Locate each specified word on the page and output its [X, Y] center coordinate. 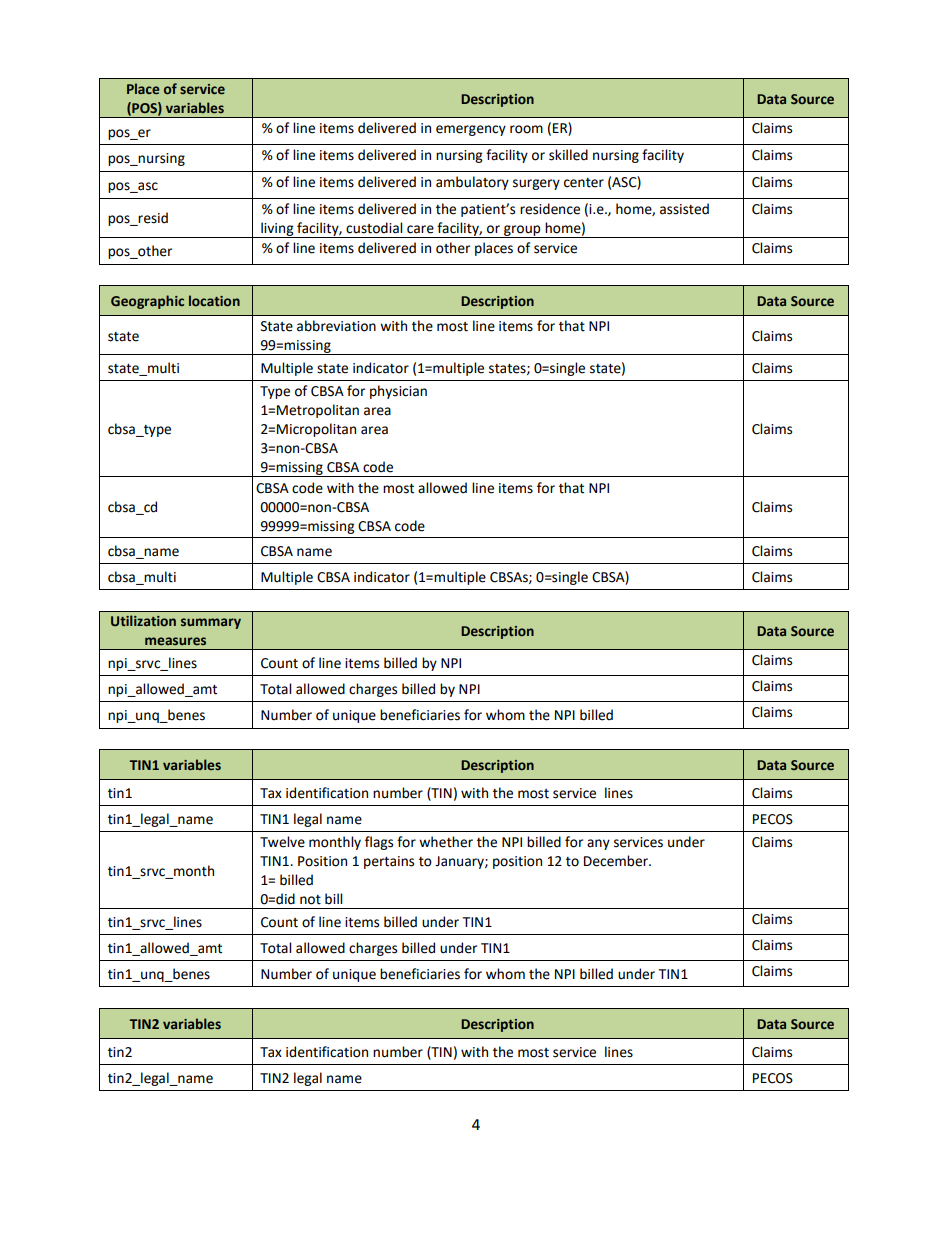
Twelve [282, 842]
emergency [471, 130]
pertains [389, 862]
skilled [568, 155]
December [617, 861]
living [277, 230]
